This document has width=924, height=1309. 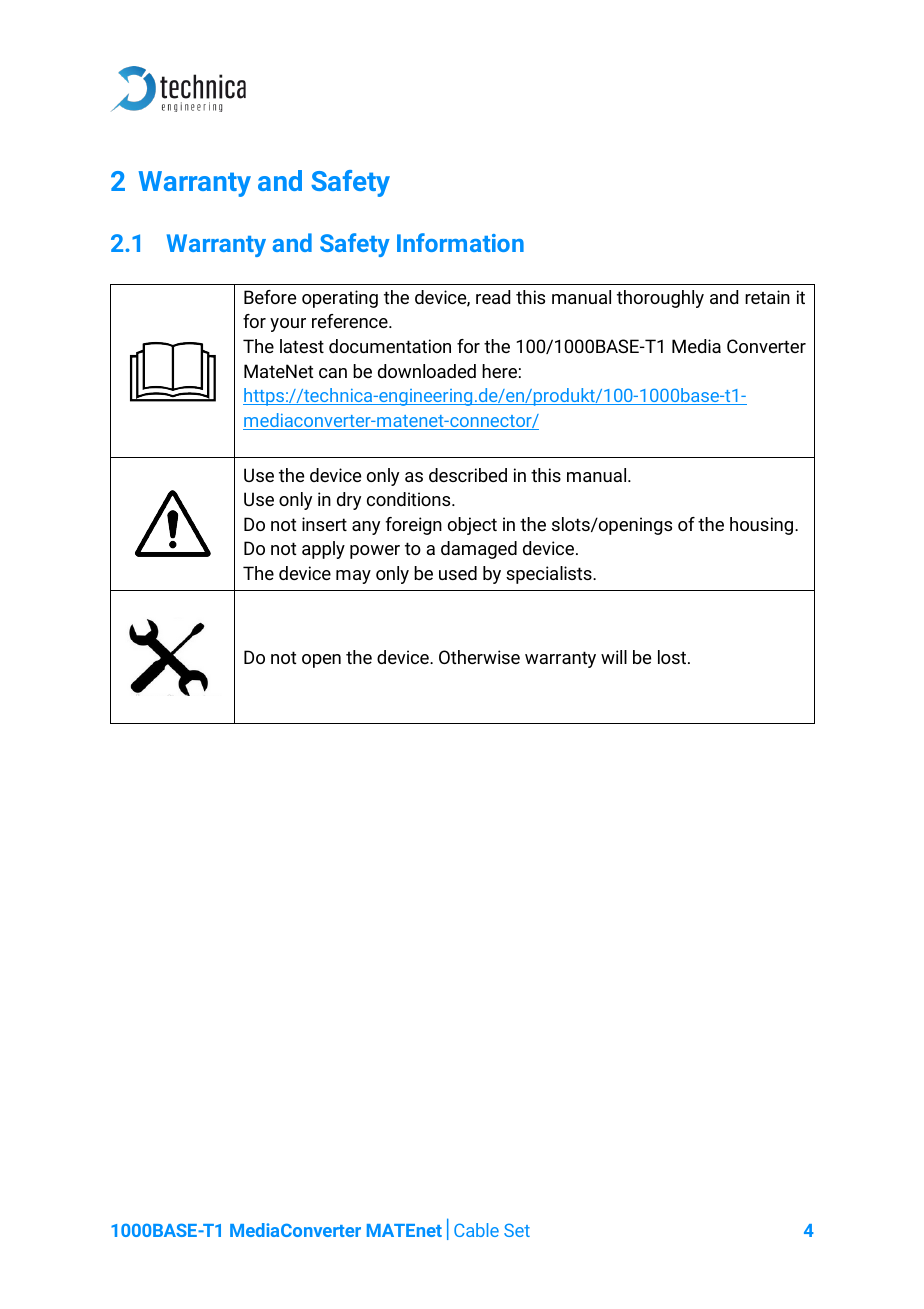 What do you see at coordinates (493, 297) in the document?
I see `read` at bounding box center [493, 297].
